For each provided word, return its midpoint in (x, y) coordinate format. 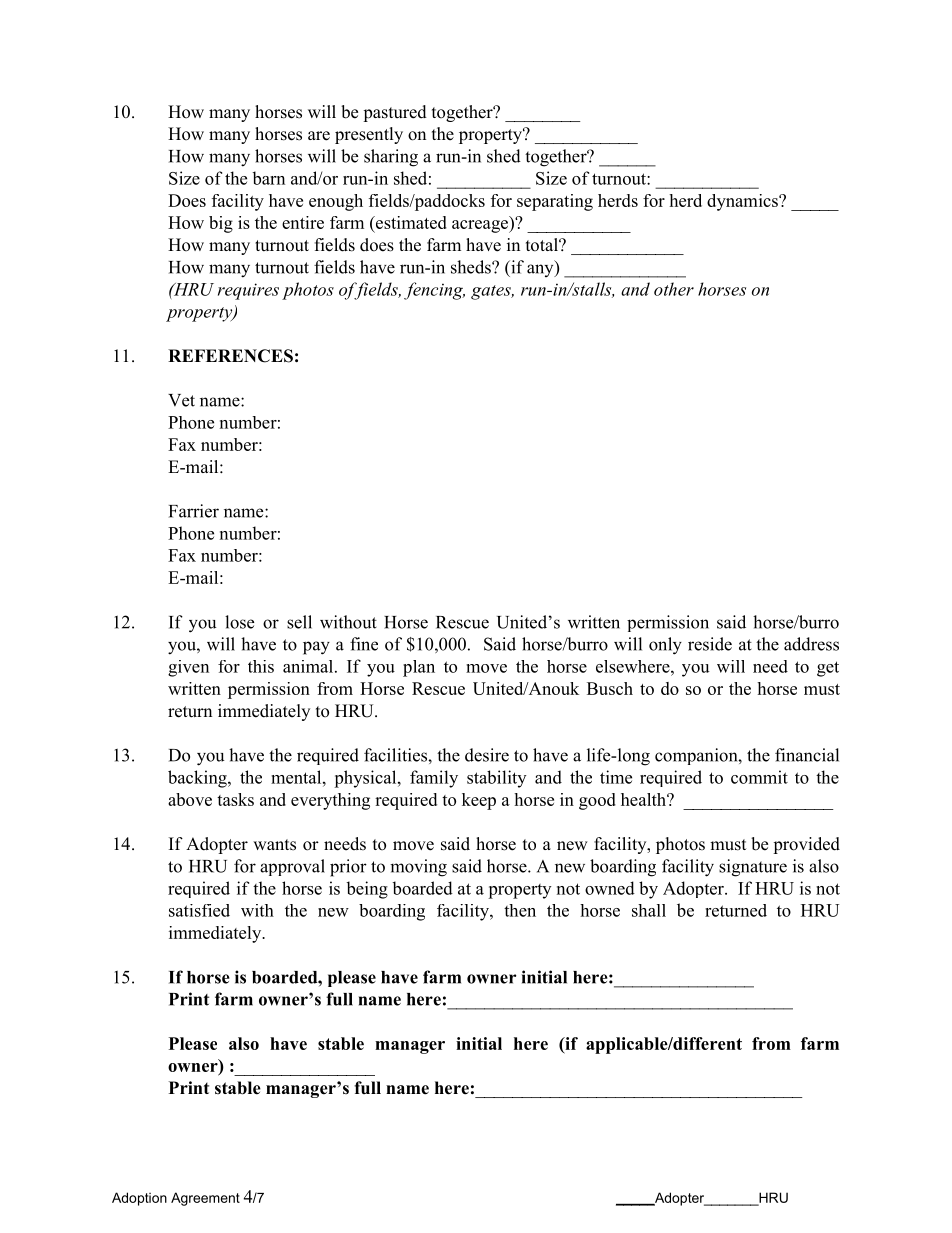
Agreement (205, 1199)
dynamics (743, 202)
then (520, 910)
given (188, 668)
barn (268, 178)
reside (710, 644)
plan (419, 668)
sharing (391, 158)
